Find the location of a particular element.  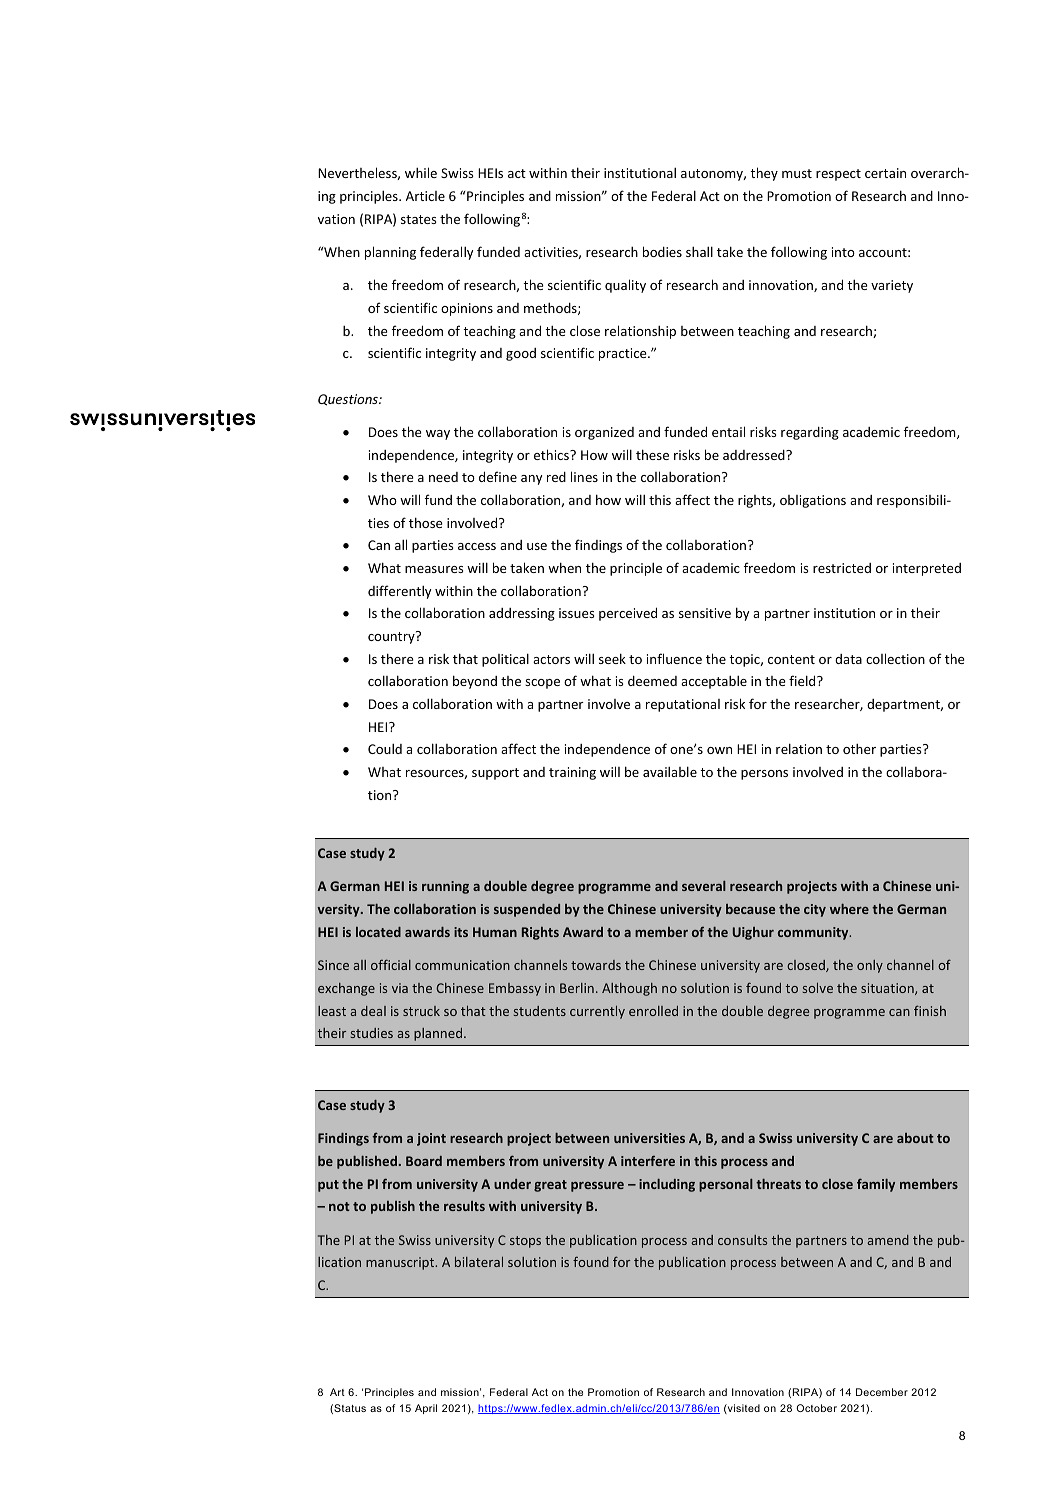

perceived is located at coordinates (628, 614).
